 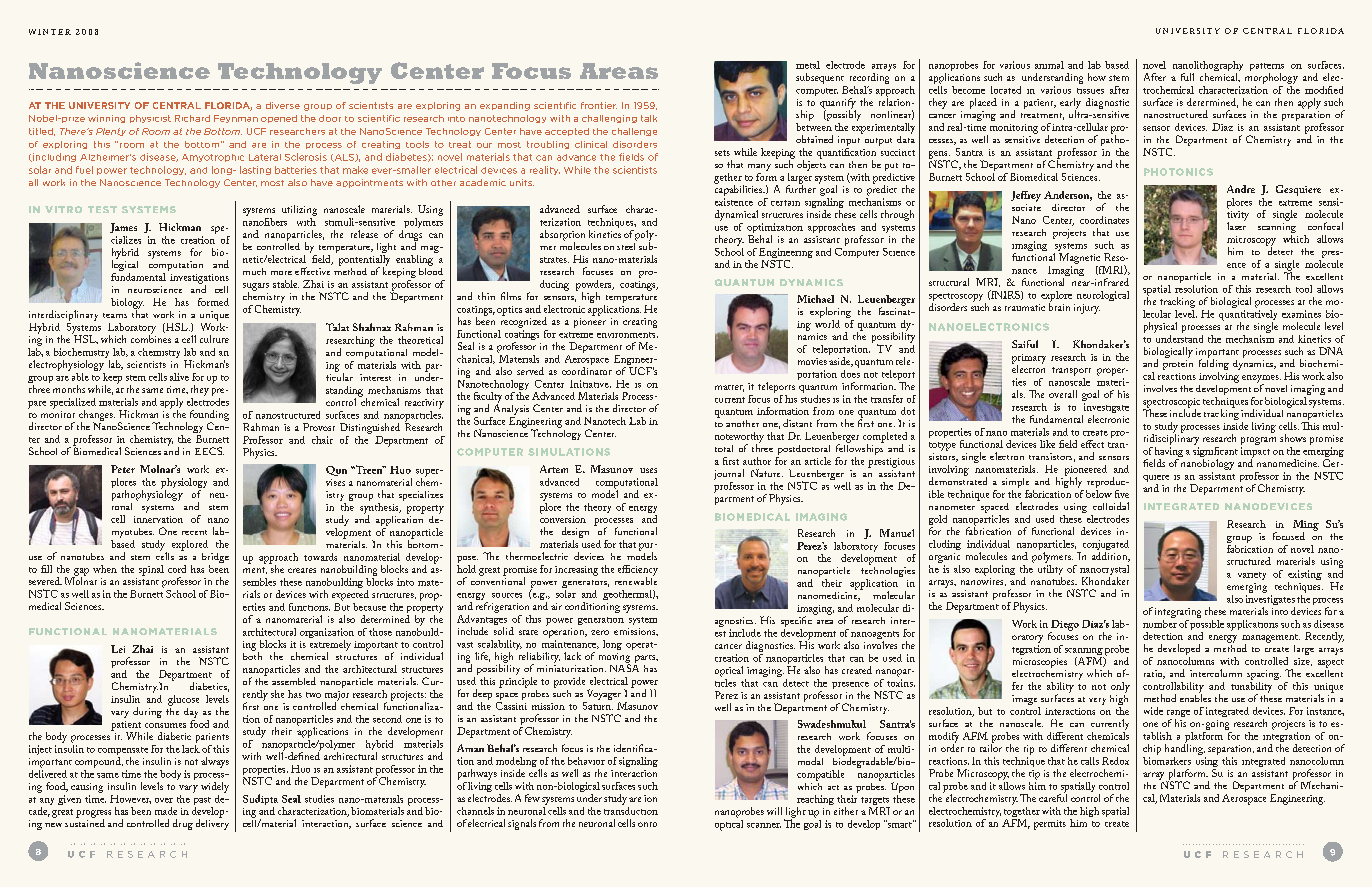 What do you see at coordinates (1160, 622) in the image?
I see `number` at bounding box center [1160, 622].
